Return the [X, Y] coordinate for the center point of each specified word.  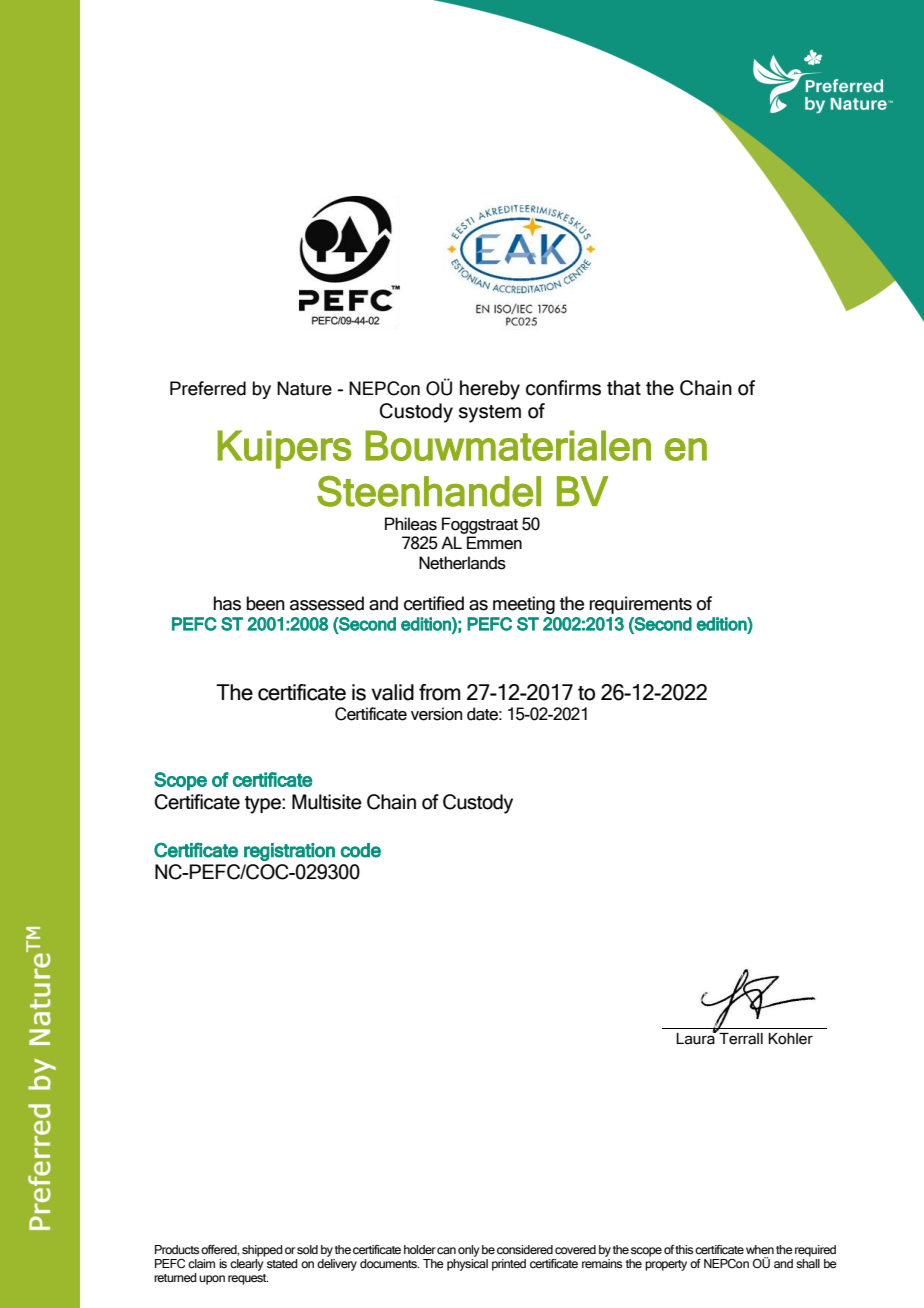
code [361, 850]
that [624, 388]
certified [434, 603]
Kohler [790, 1039]
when [760, 1249]
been [265, 603]
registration [289, 852]
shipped [262, 1251]
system [490, 414]
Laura [696, 1038]
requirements [640, 605]
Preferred [208, 388]
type [264, 805]
